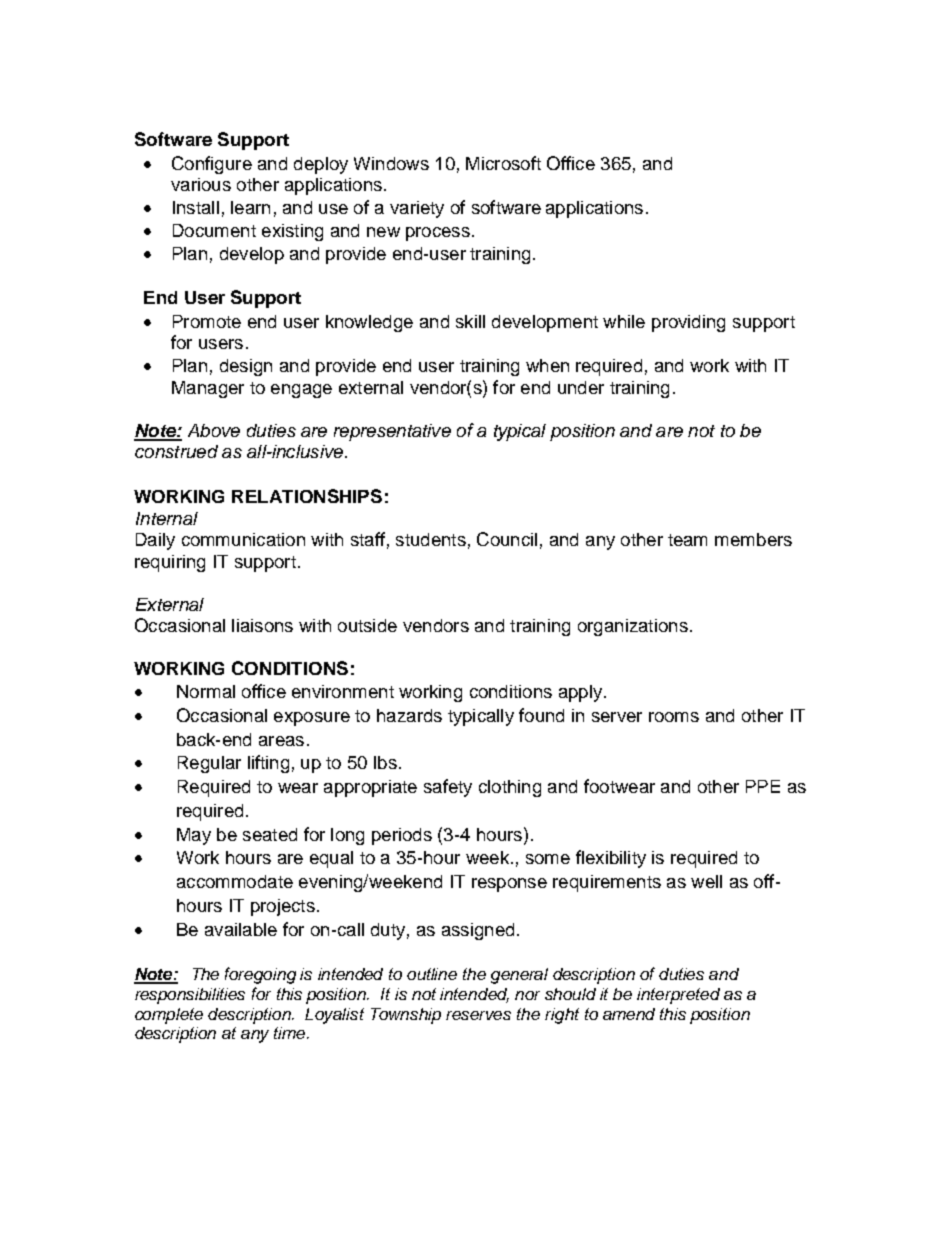 Image resolution: width=952 pixels, height=1233 pixels. I want to click on variety, so click(417, 209).
